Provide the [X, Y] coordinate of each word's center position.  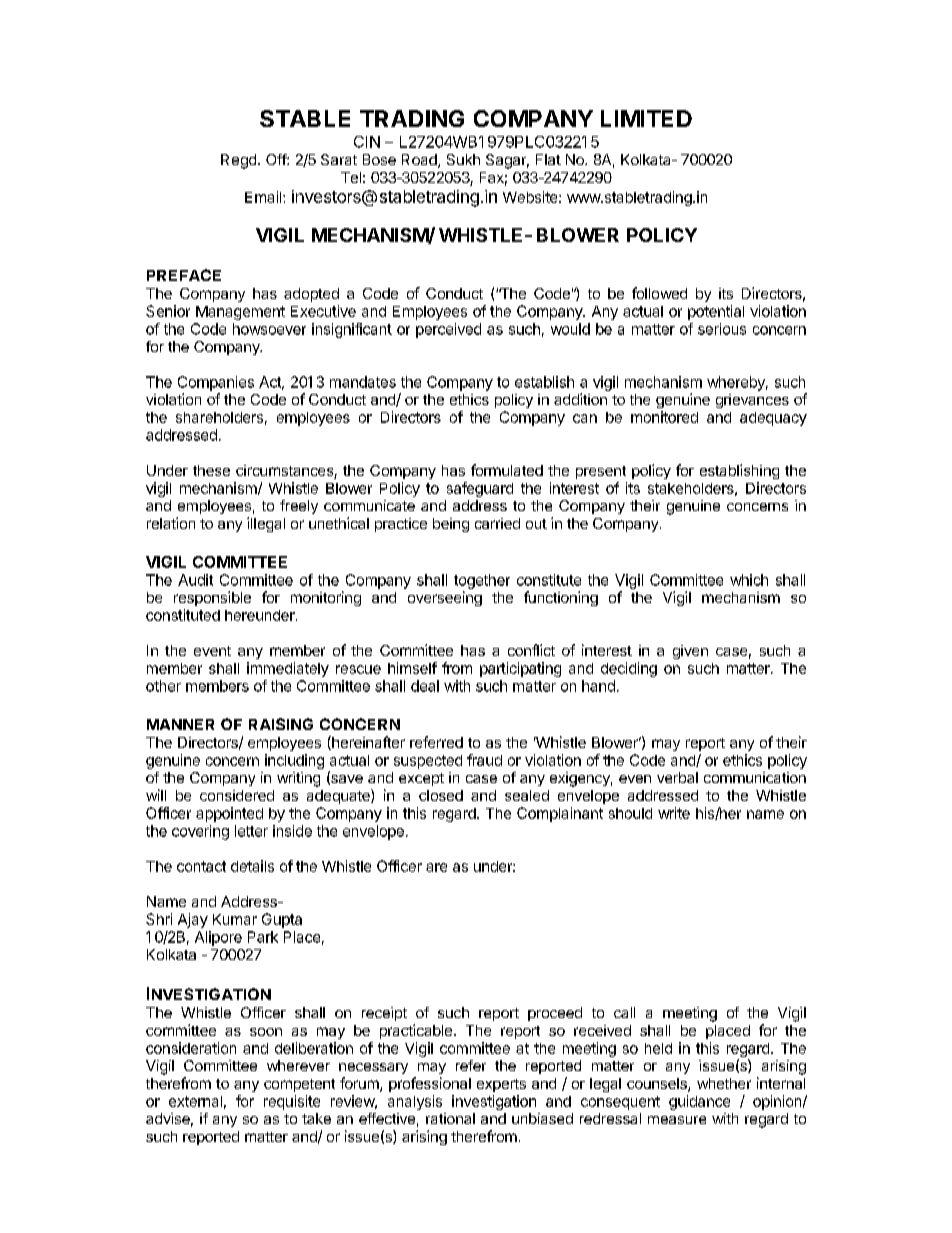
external [195, 1101]
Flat [548, 159]
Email [264, 197]
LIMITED [646, 118]
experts [501, 1085]
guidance [699, 1102]
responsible [212, 598]
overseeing [445, 598]
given [690, 652]
